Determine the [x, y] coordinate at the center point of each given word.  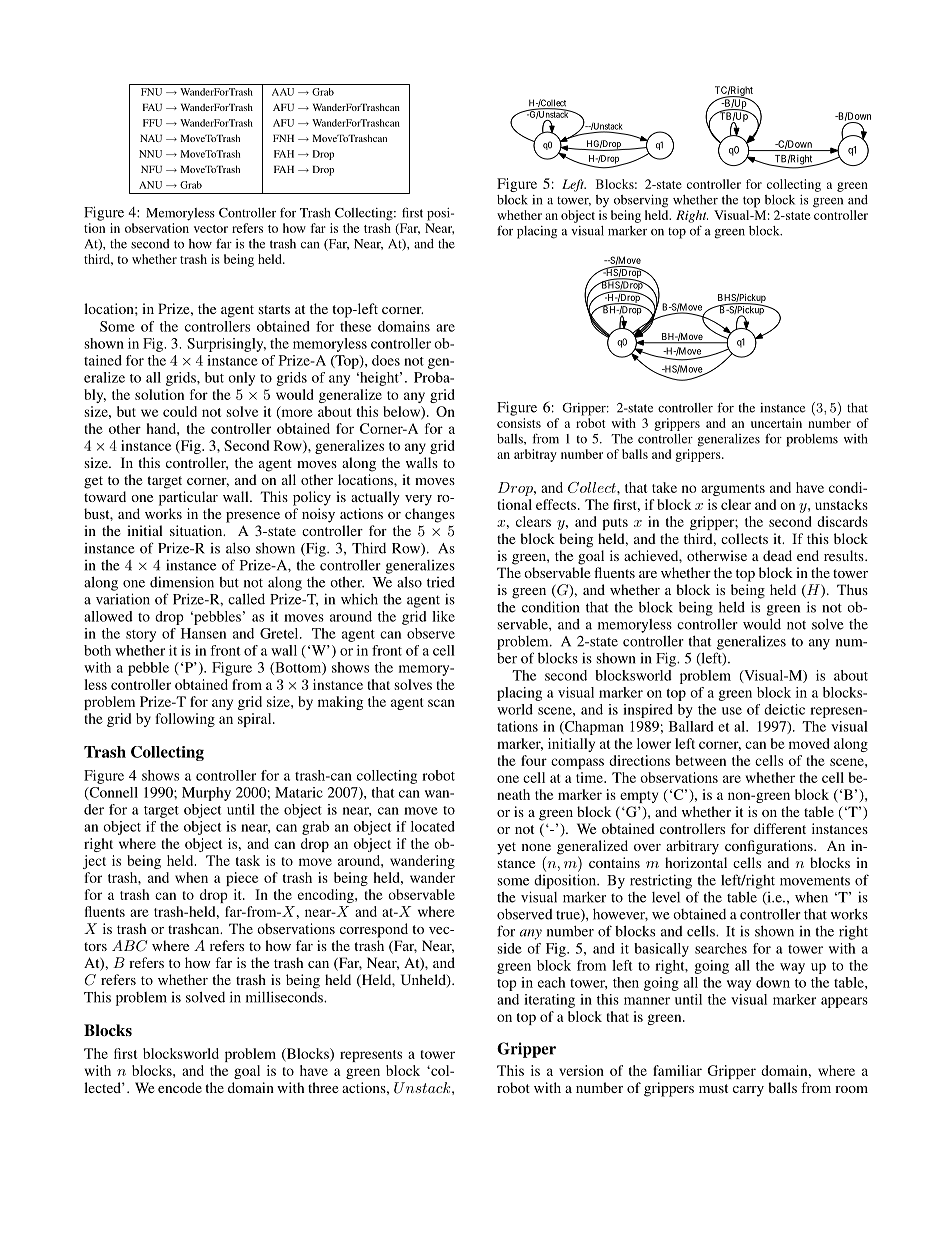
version [581, 1070]
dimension [182, 582]
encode [180, 1087]
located [433, 826]
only [241, 379]
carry [748, 1091]
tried [441, 582]
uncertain [776, 423]
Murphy [206, 794]
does [386, 360]
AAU [283, 92]
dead [777, 555]
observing [641, 201]
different [780, 828]
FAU [152, 107]
